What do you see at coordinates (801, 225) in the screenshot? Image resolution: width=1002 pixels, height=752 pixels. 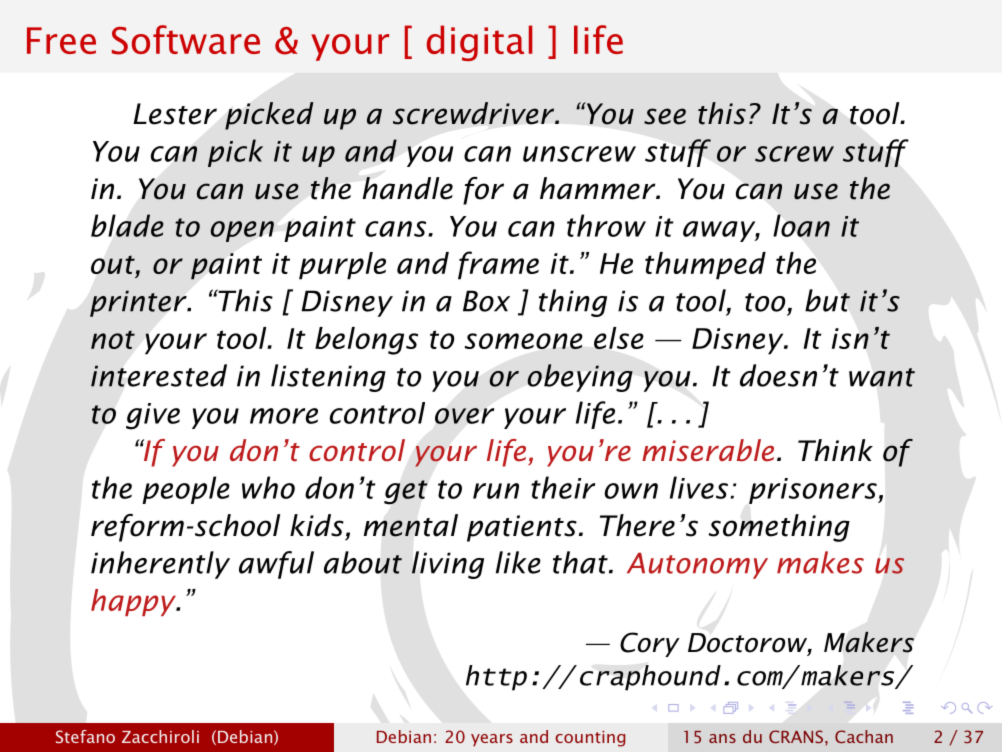 I see `loan` at bounding box center [801, 225].
